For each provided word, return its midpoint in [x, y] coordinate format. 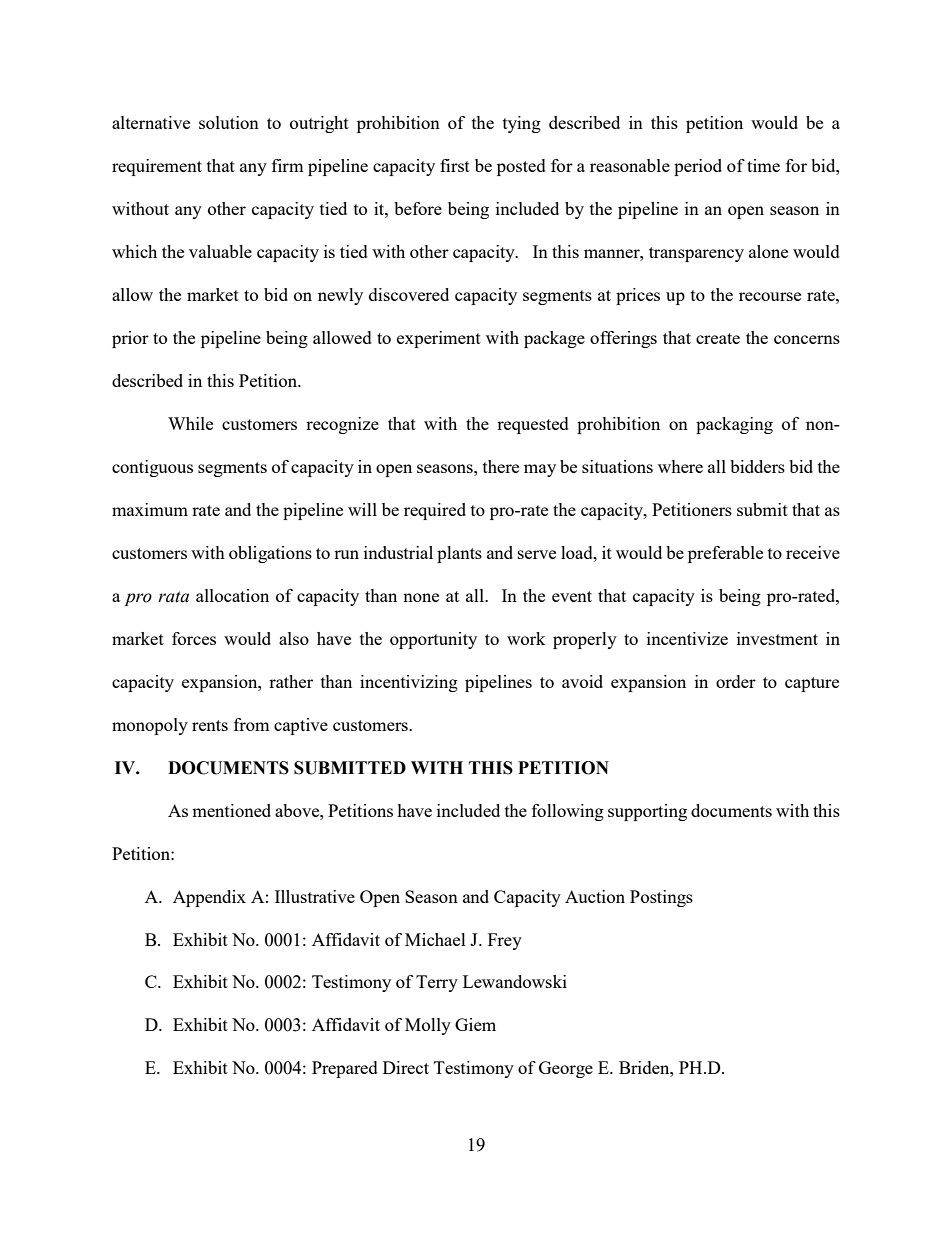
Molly [428, 1026]
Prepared [345, 1069]
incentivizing [409, 683]
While [190, 423]
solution [229, 122]
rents [210, 725]
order [736, 681]
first [455, 165]
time [763, 165]
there [501, 466]
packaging [734, 425]
